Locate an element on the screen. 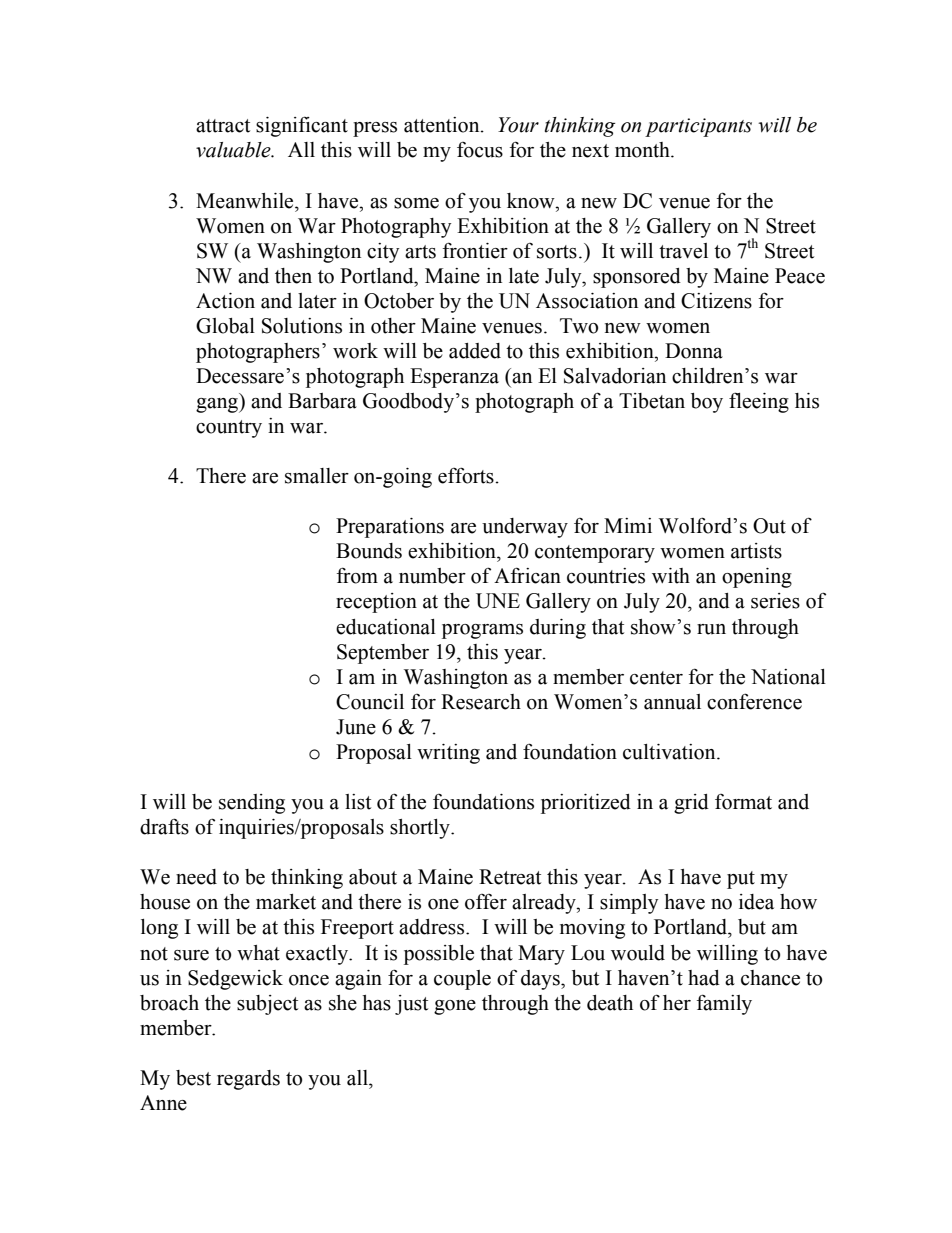 This screenshot has width=952, height=1233. regards is located at coordinates (248, 1080).
